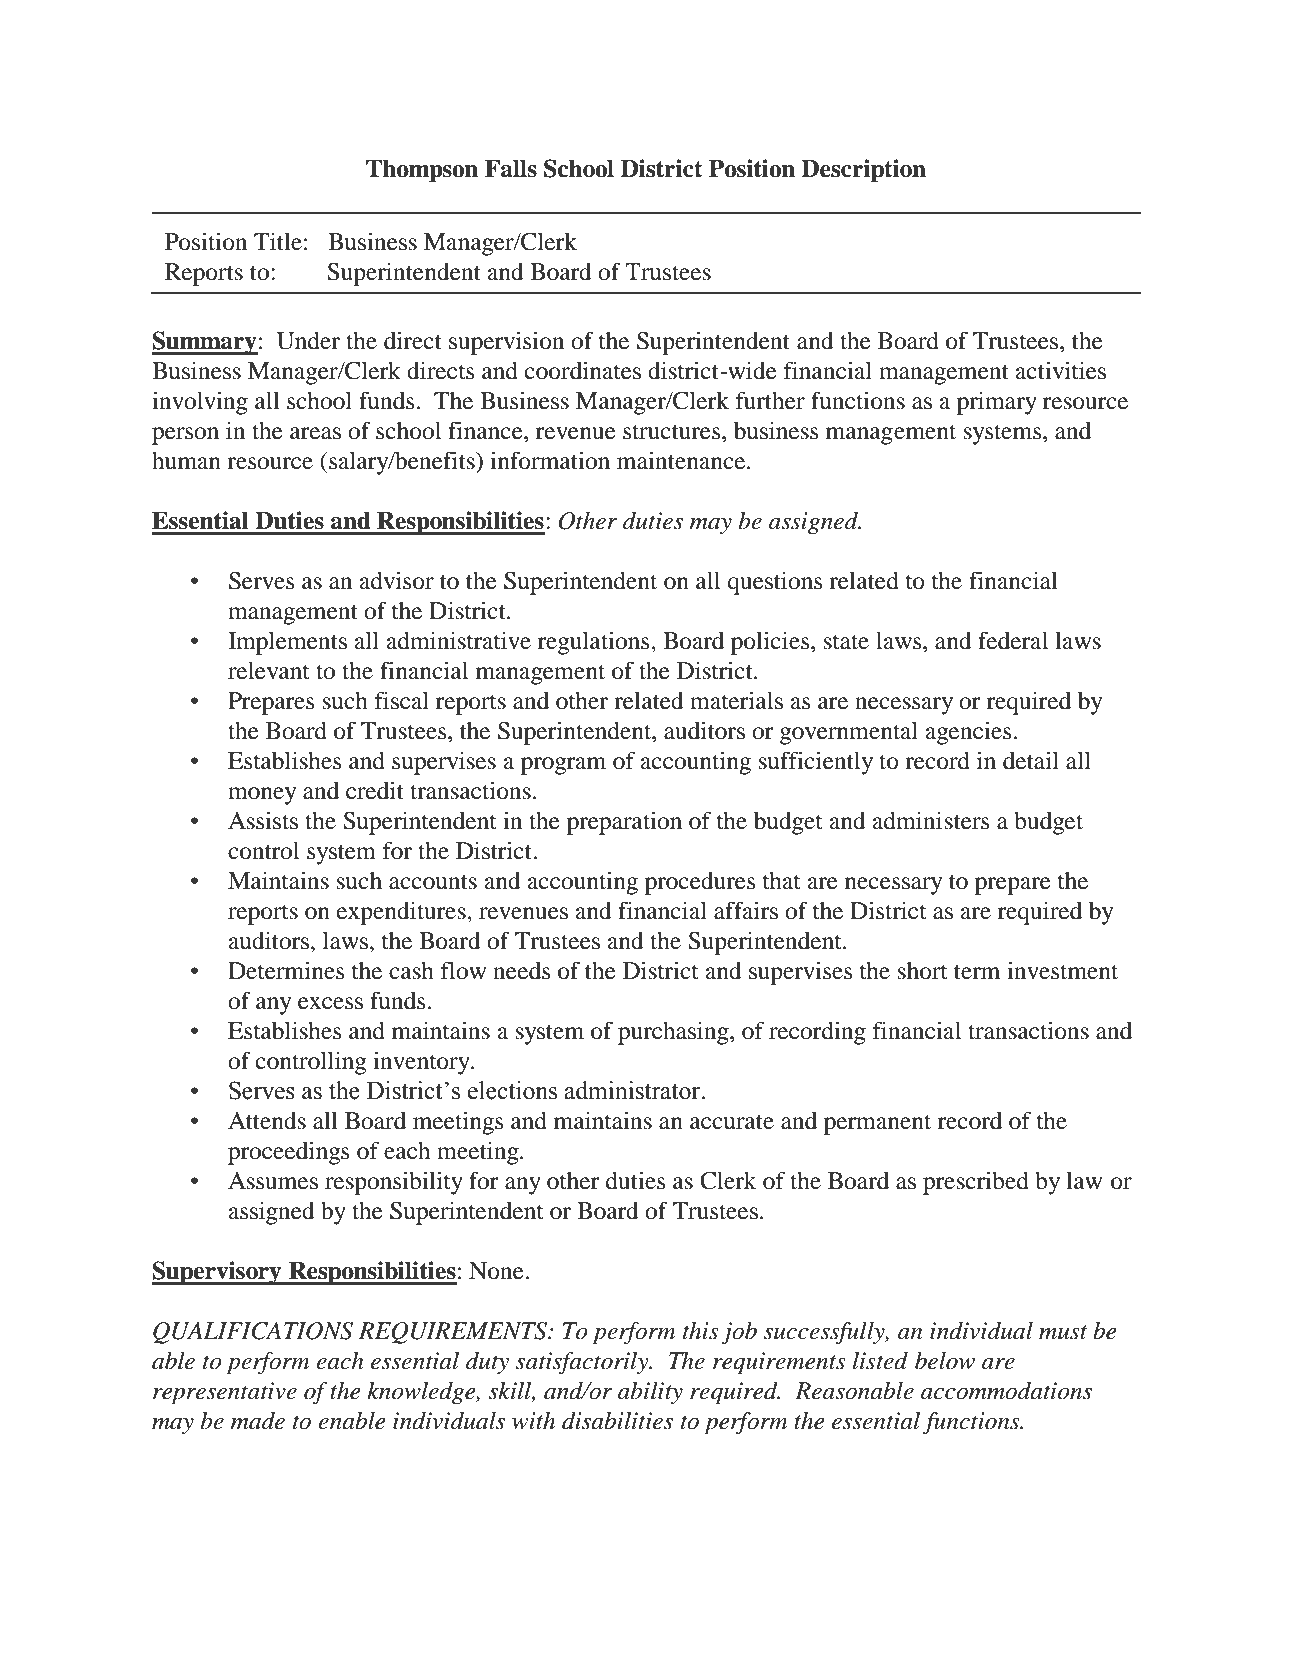 The height and width of the screenshot is (1672, 1292). What do you see at coordinates (923, 971) in the screenshot?
I see `short` at bounding box center [923, 971].
